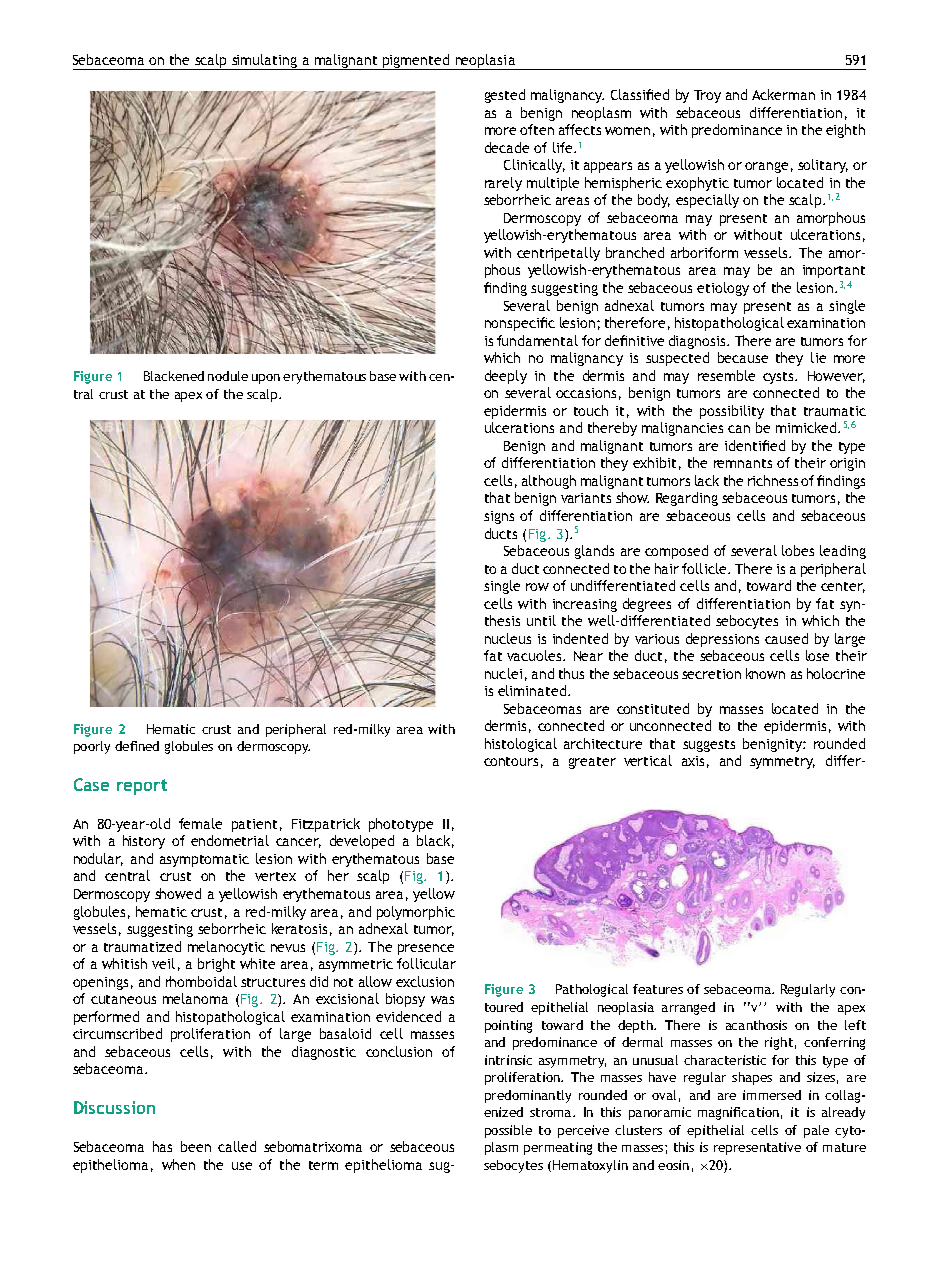 The image size is (952, 1270). What do you see at coordinates (786, 638) in the page?
I see `caused` at bounding box center [786, 638].
